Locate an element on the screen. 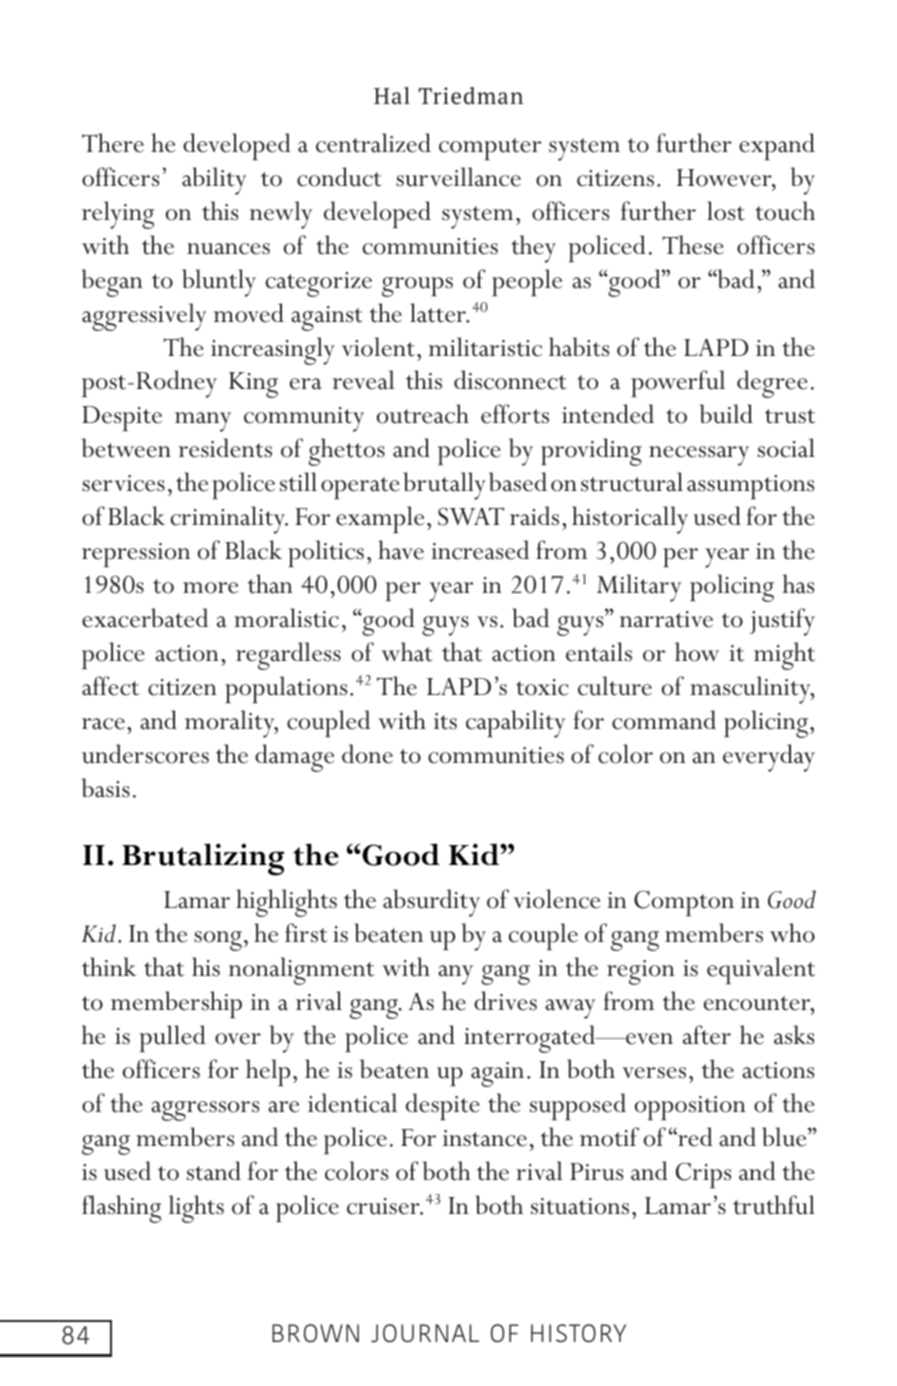  expand is located at coordinates (777, 146).
